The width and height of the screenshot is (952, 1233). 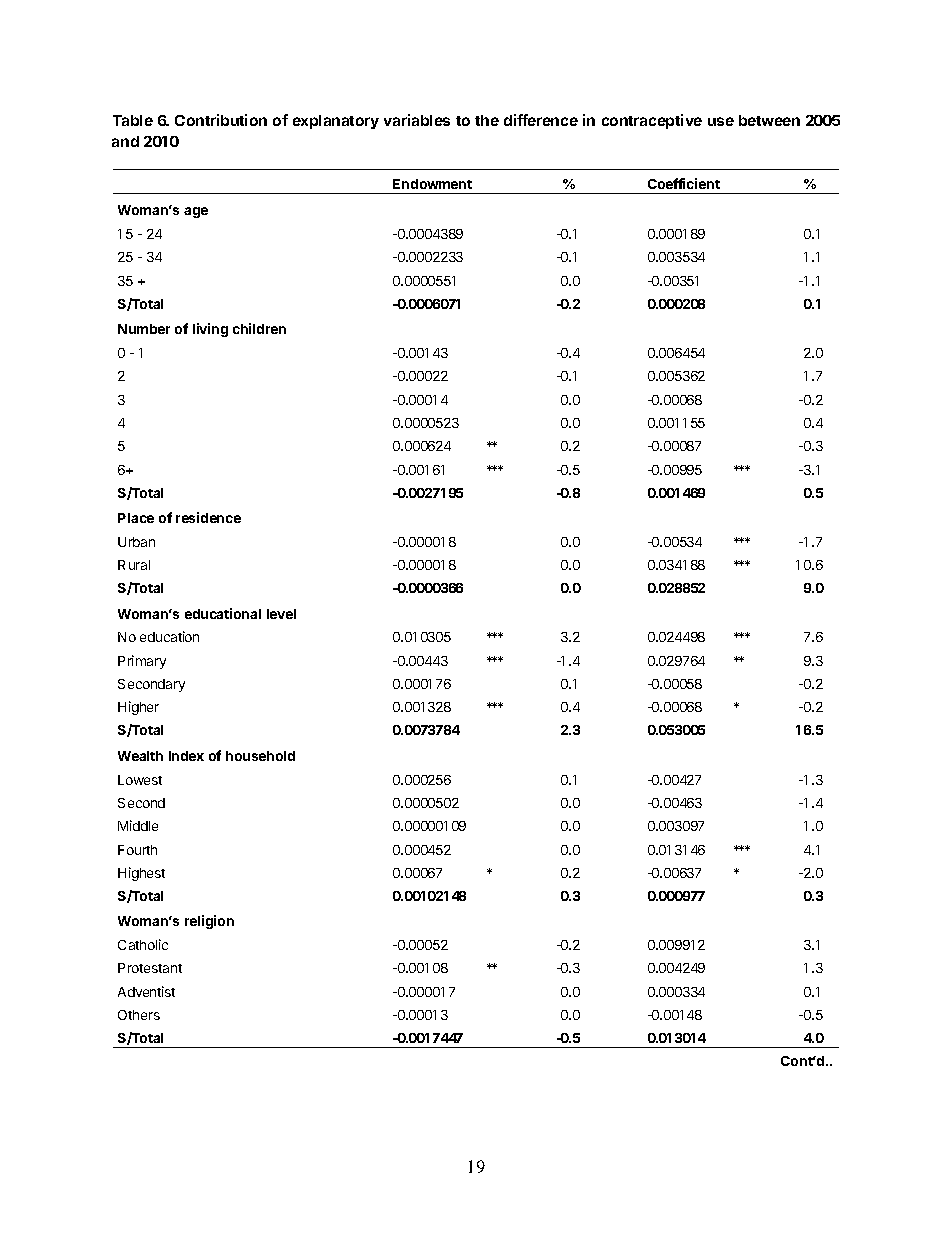 What do you see at coordinates (432, 184) in the screenshot?
I see `Endowment` at bounding box center [432, 184].
